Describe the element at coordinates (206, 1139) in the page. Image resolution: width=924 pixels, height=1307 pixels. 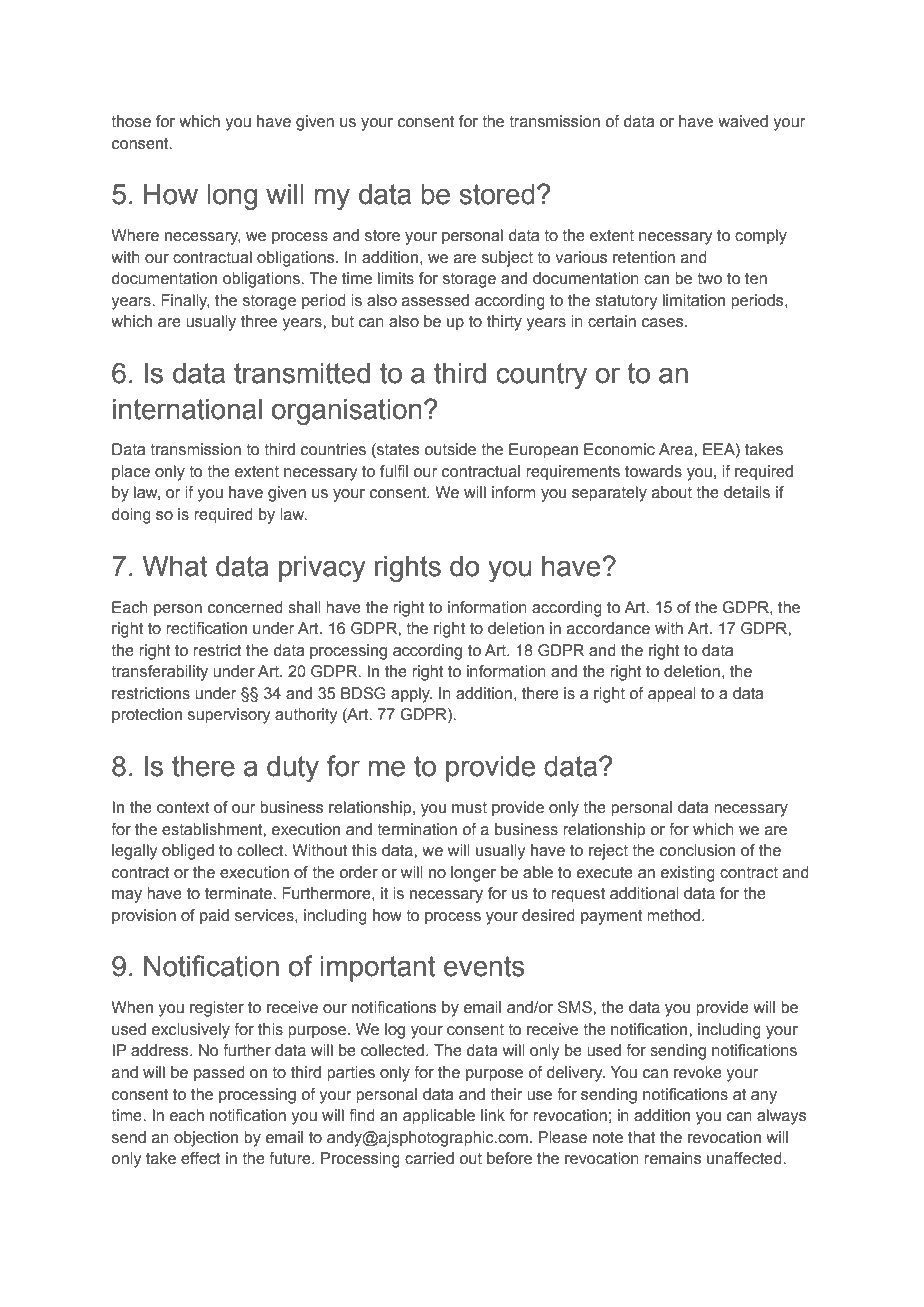
I see `objection` at that location.
